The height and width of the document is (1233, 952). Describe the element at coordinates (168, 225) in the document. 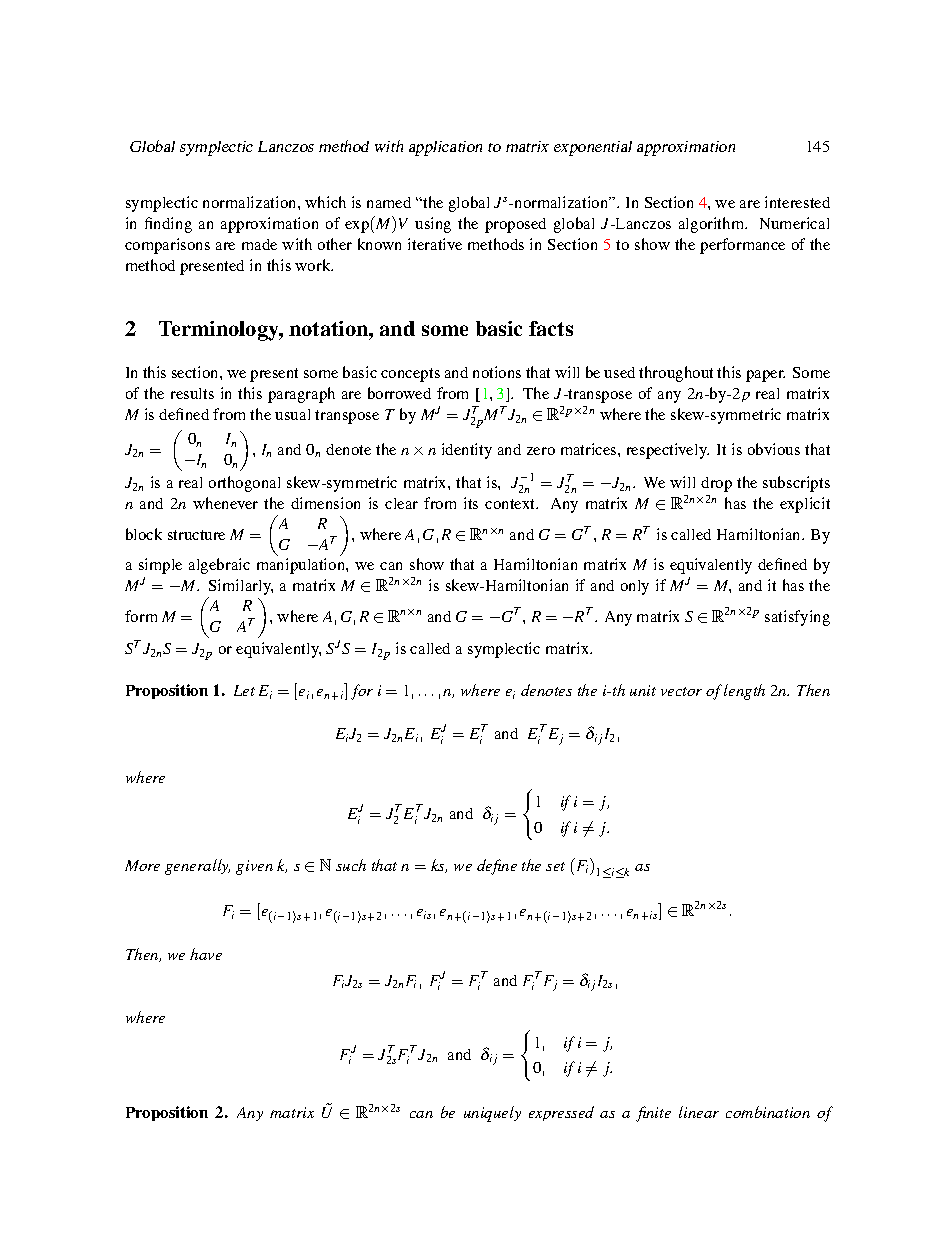

I see `finding` at that location.
